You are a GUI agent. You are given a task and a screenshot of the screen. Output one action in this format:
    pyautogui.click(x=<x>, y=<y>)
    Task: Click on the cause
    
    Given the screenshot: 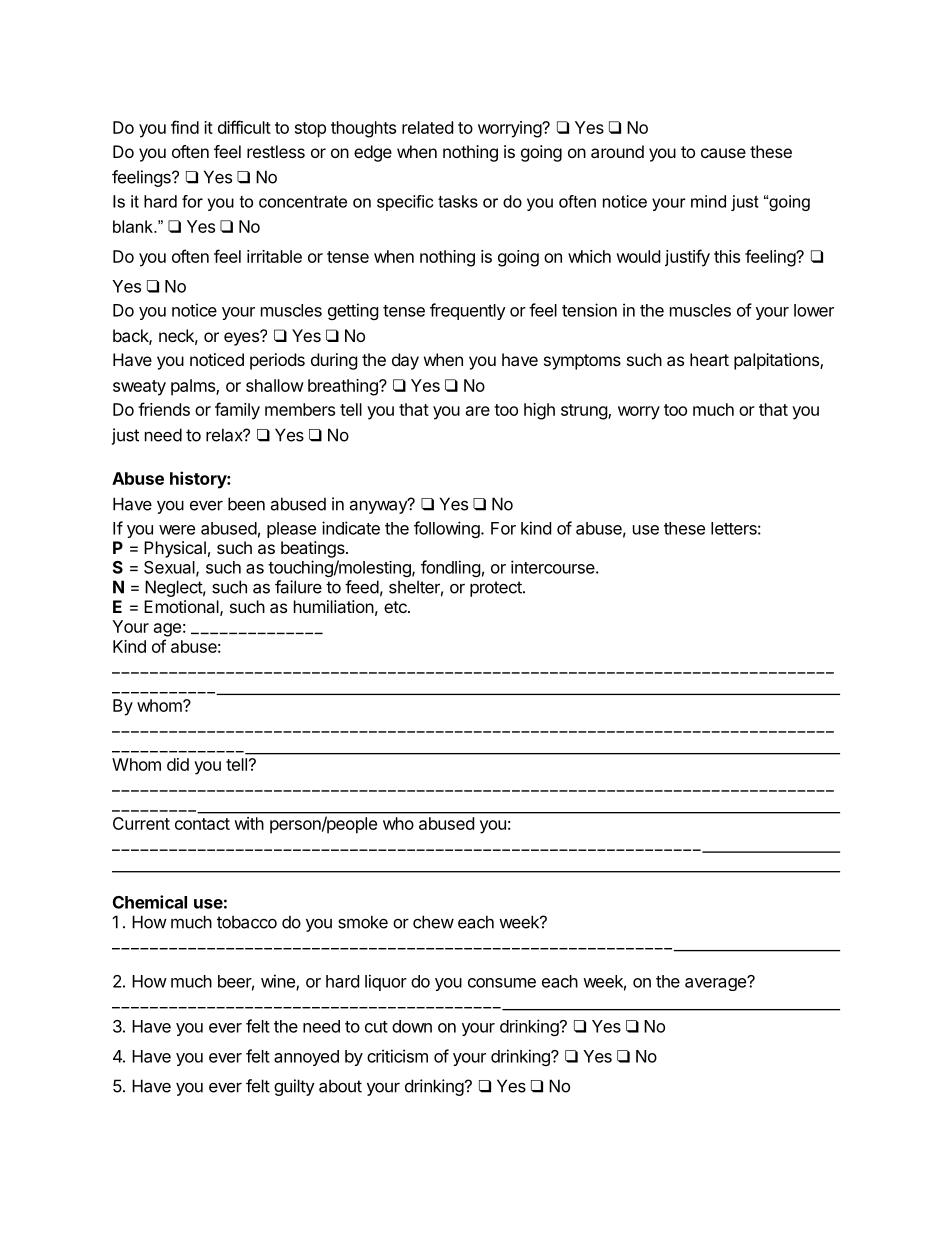 What is the action you would take?
    pyautogui.click(x=723, y=153)
